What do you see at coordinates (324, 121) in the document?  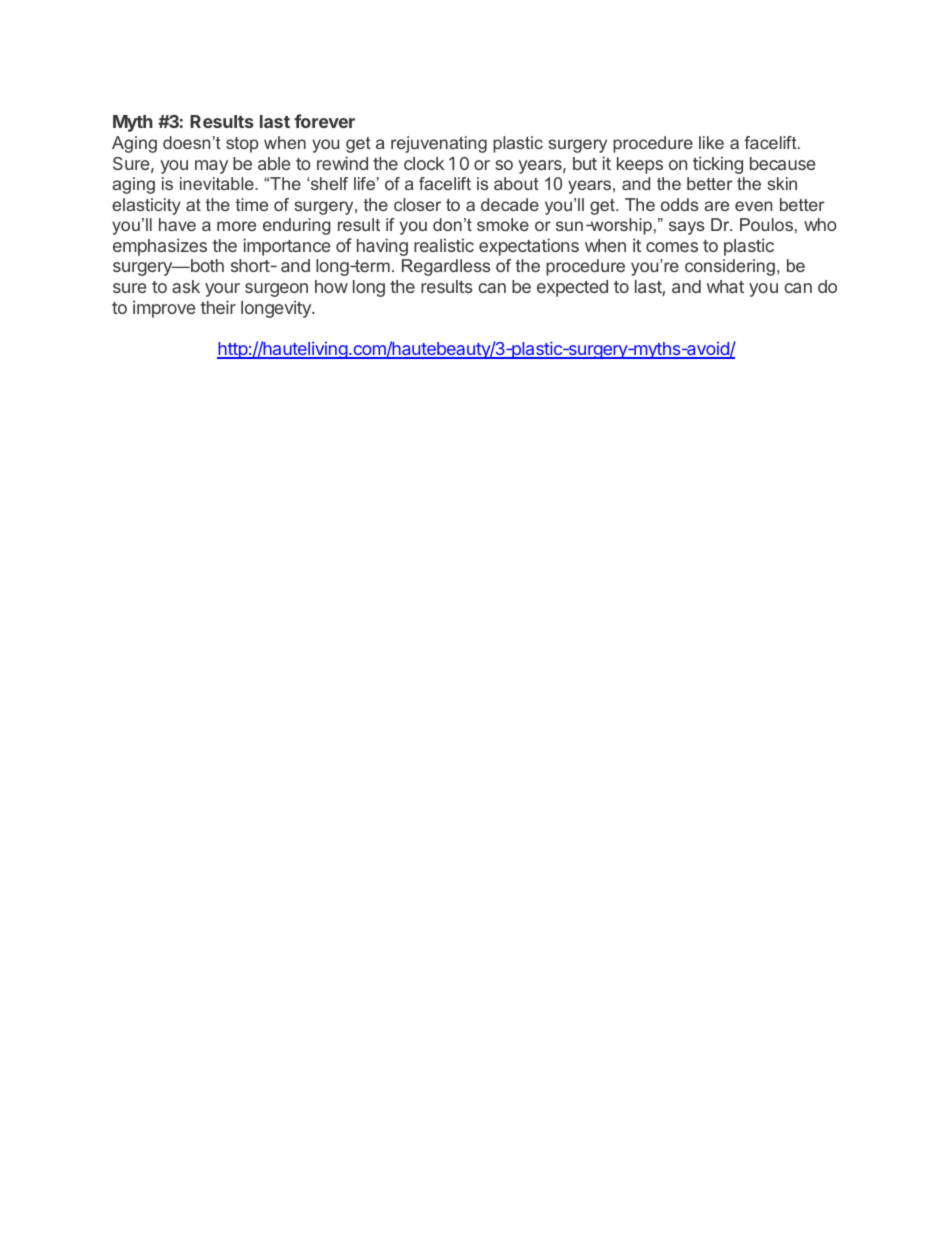 I see `forever` at bounding box center [324, 121].
